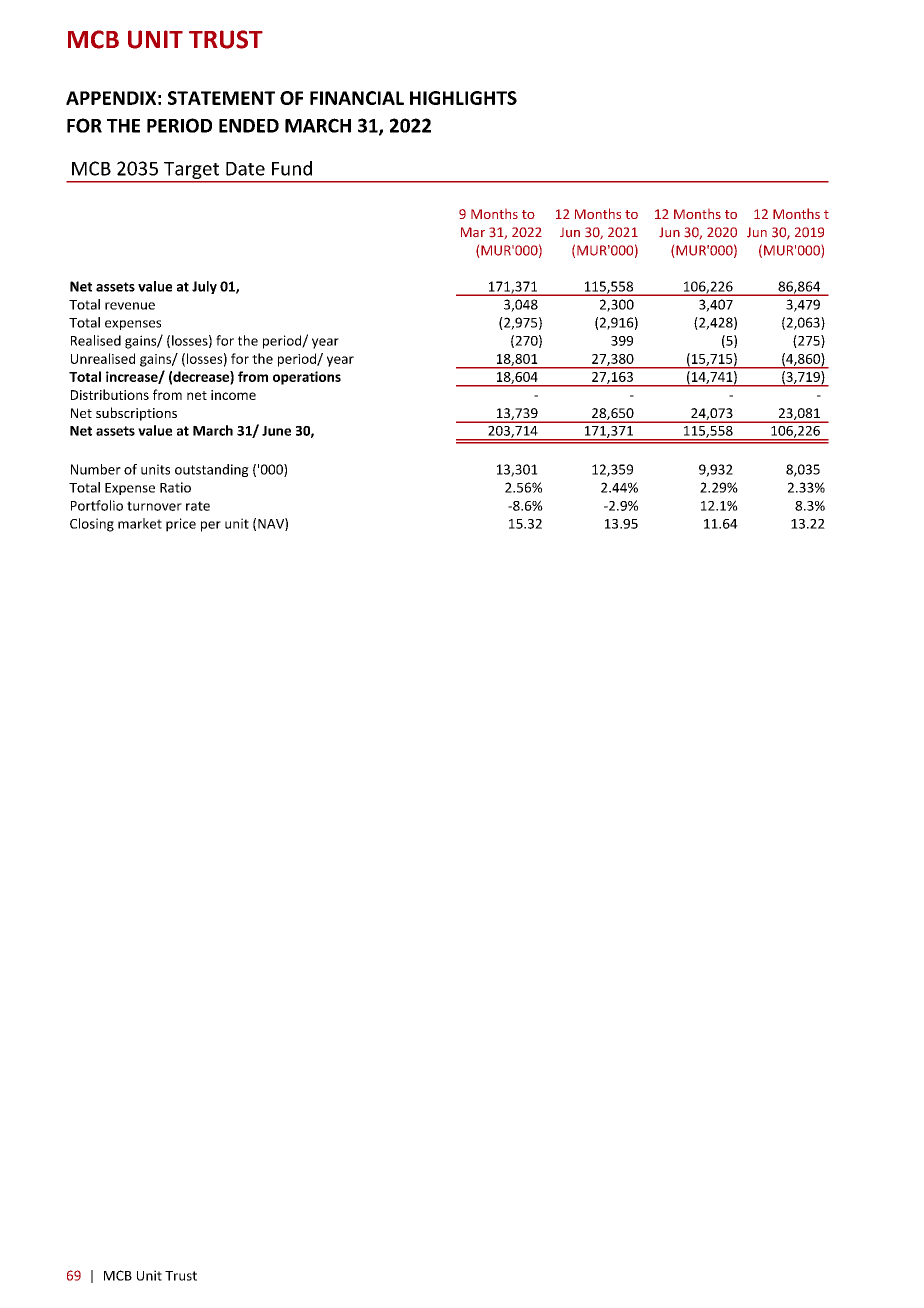 The image size is (924, 1308). What do you see at coordinates (463, 98) in the screenshot?
I see `HIGHLIGHTS` at bounding box center [463, 98].
